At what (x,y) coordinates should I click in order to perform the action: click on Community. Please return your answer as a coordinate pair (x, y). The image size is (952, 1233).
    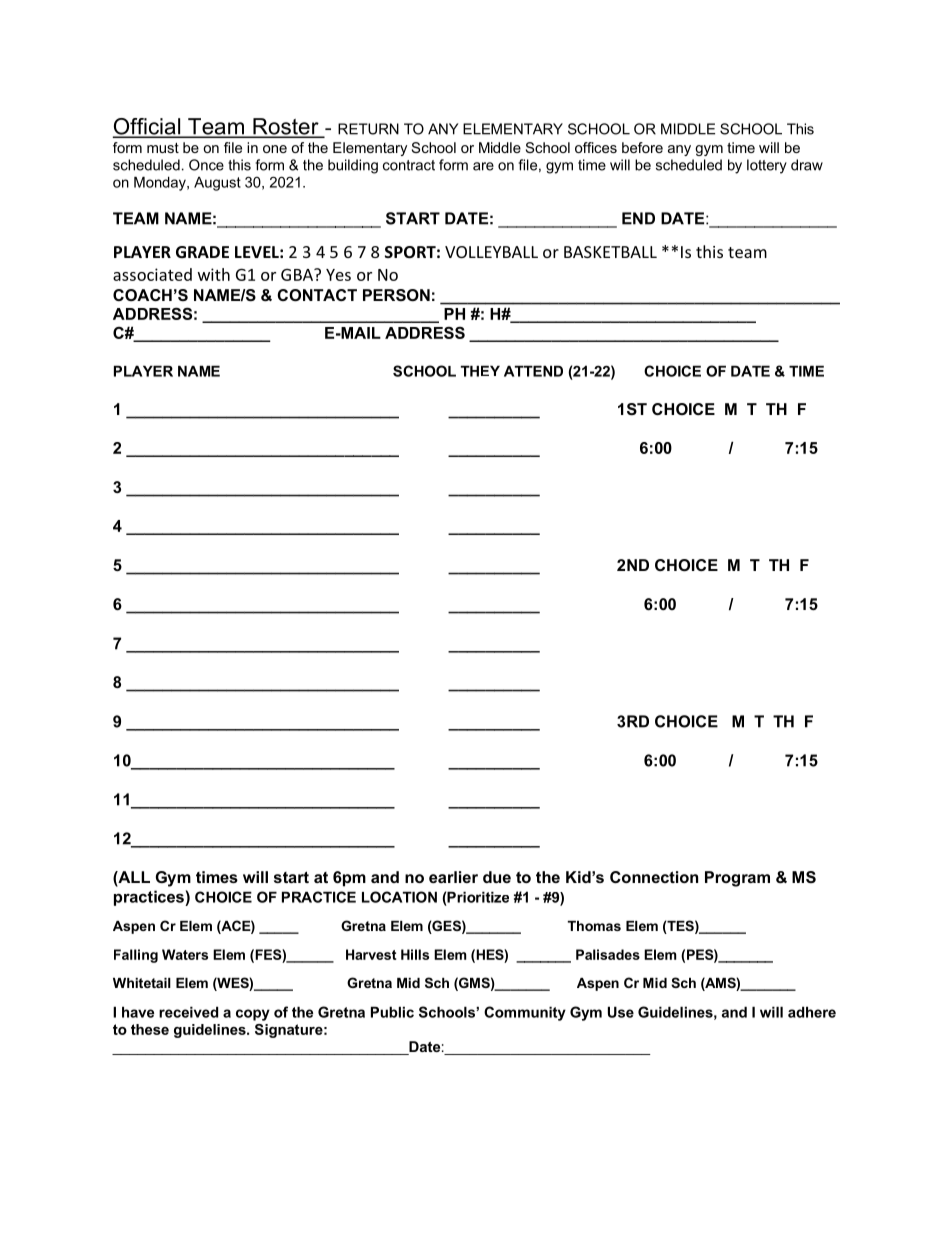
    Looking at the image, I should click on (525, 1013).
